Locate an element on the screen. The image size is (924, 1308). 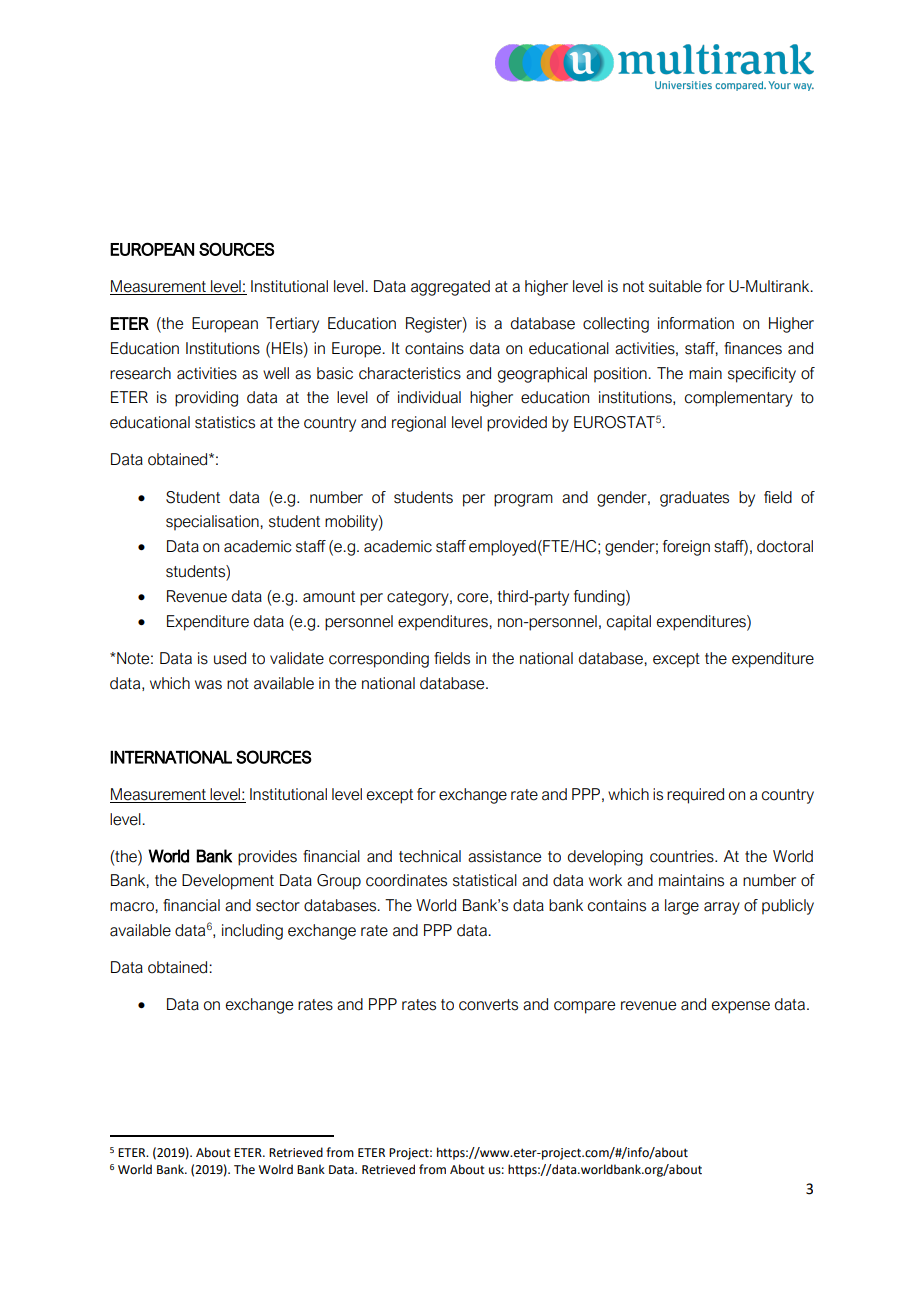
specialisation is located at coordinates (213, 523).
